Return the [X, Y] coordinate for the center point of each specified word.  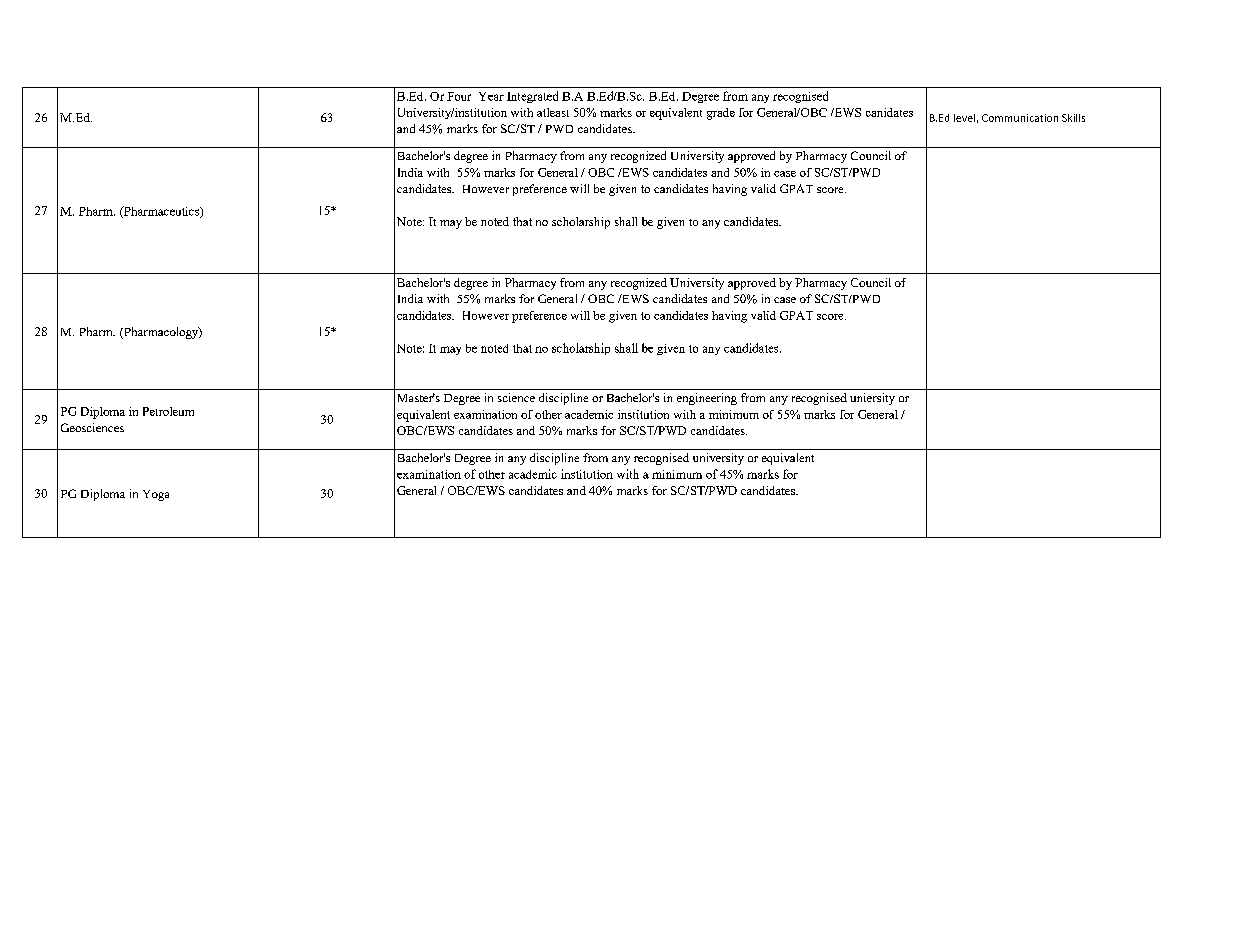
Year [491, 96]
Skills [1073, 118]
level [964, 118]
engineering [707, 399]
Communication [1020, 118]
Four [459, 96]
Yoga [156, 495]
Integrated [532, 97]
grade [721, 114]
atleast [553, 112]
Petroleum [168, 411]
